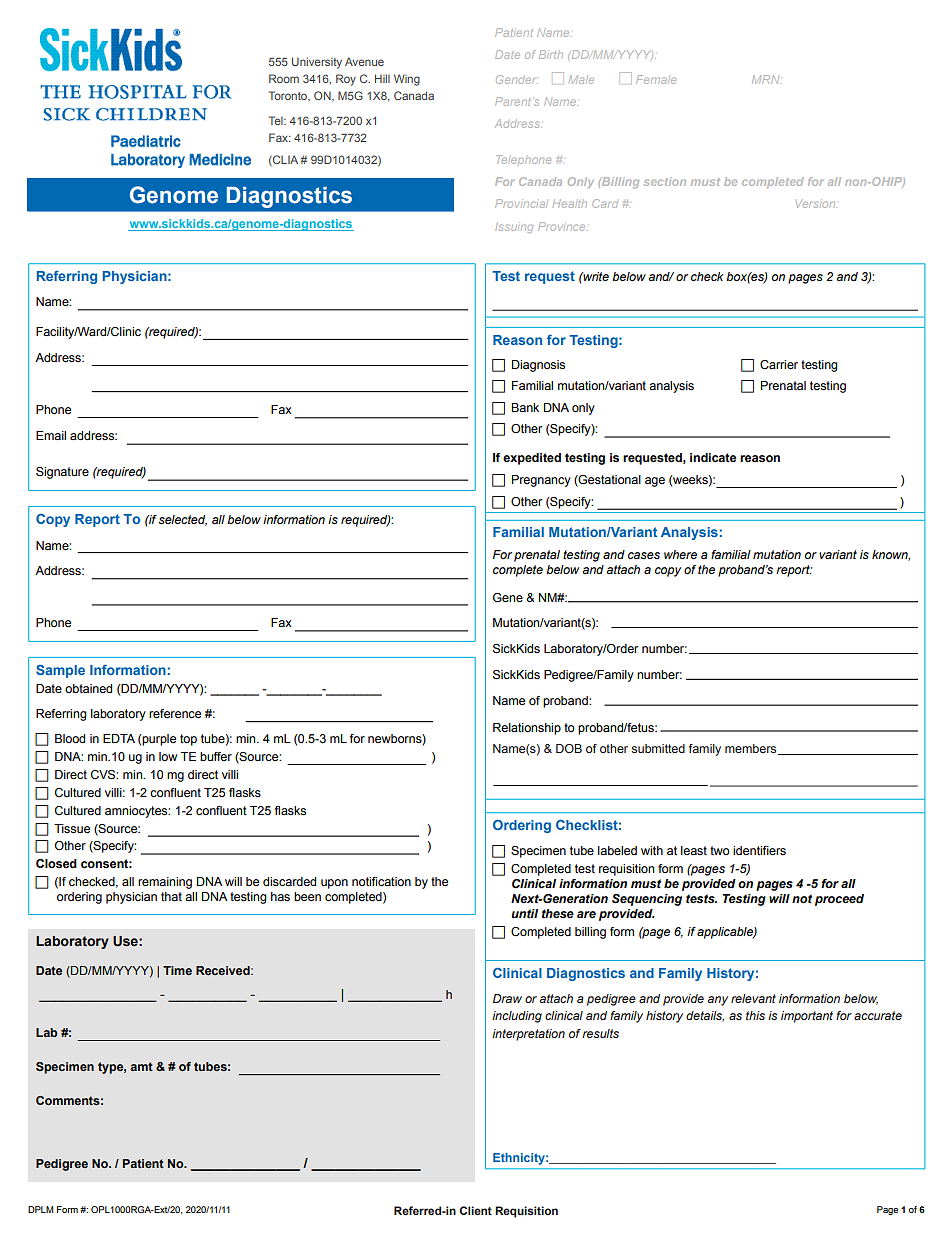 The image size is (952, 1233). I want to click on Gender, so click(515, 79).
